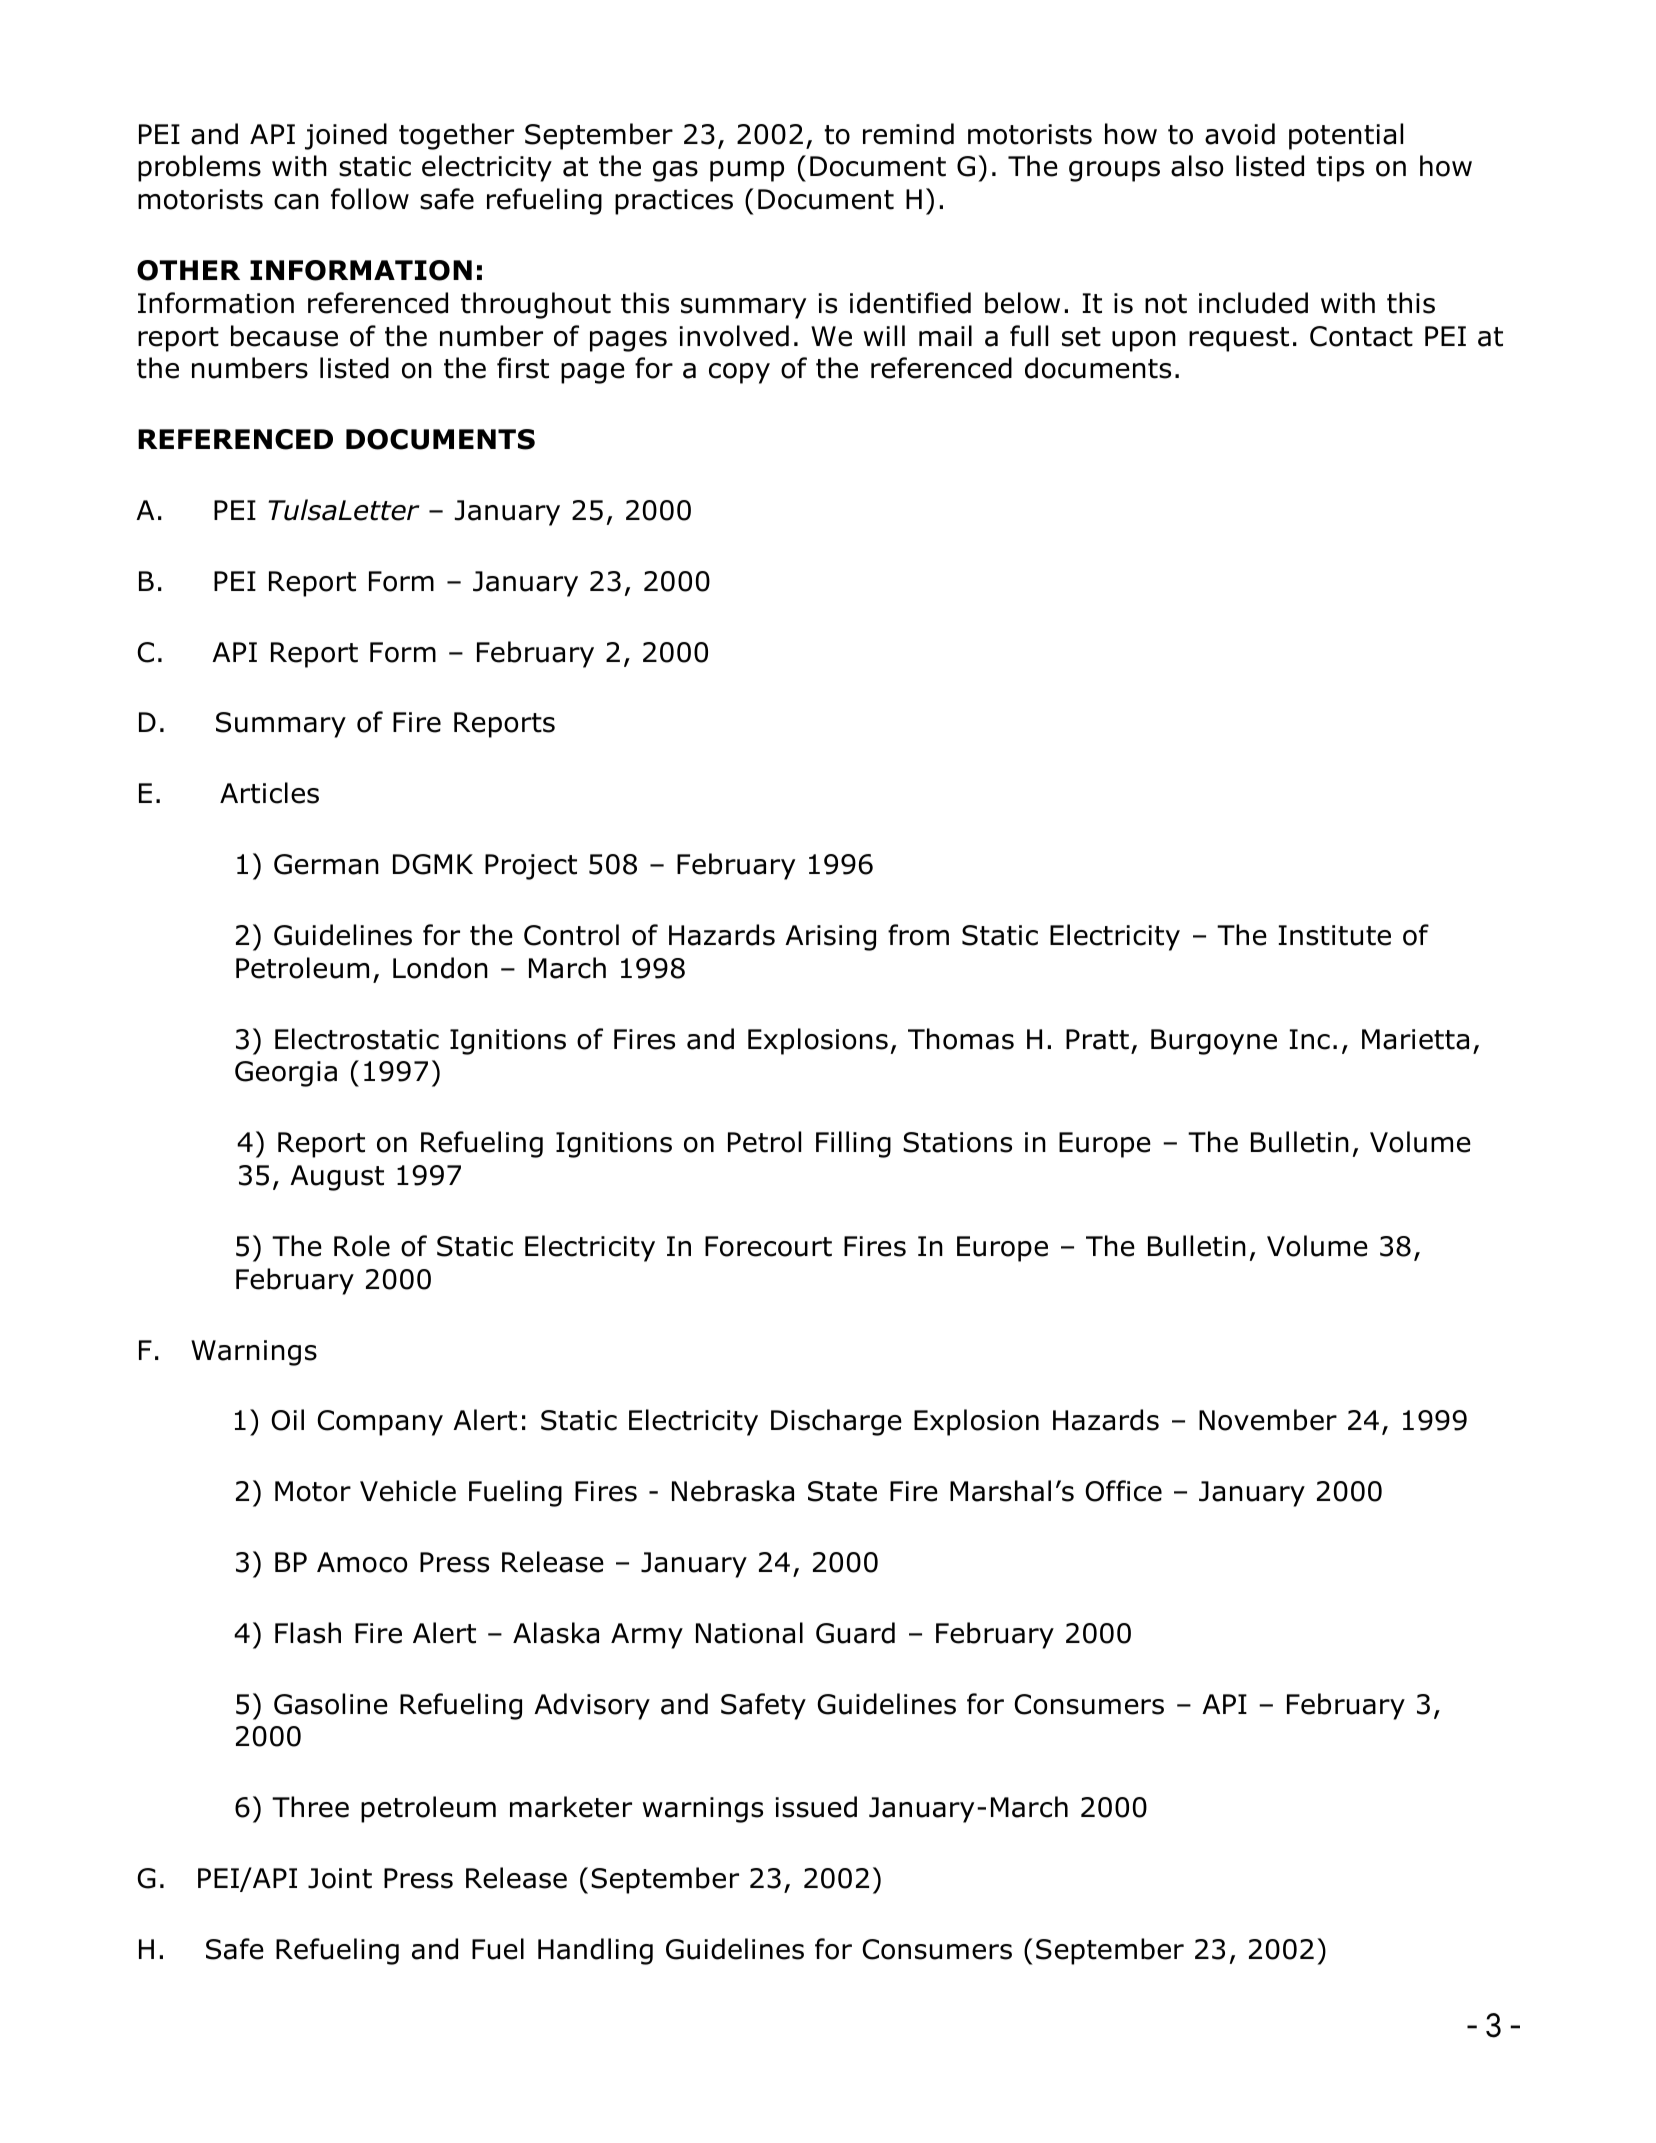 Image resolution: width=1656 pixels, height=2143 pixels. Describe the element at coordinates (286, 1074) in the screenshot. I see `Georgia` at that location.
